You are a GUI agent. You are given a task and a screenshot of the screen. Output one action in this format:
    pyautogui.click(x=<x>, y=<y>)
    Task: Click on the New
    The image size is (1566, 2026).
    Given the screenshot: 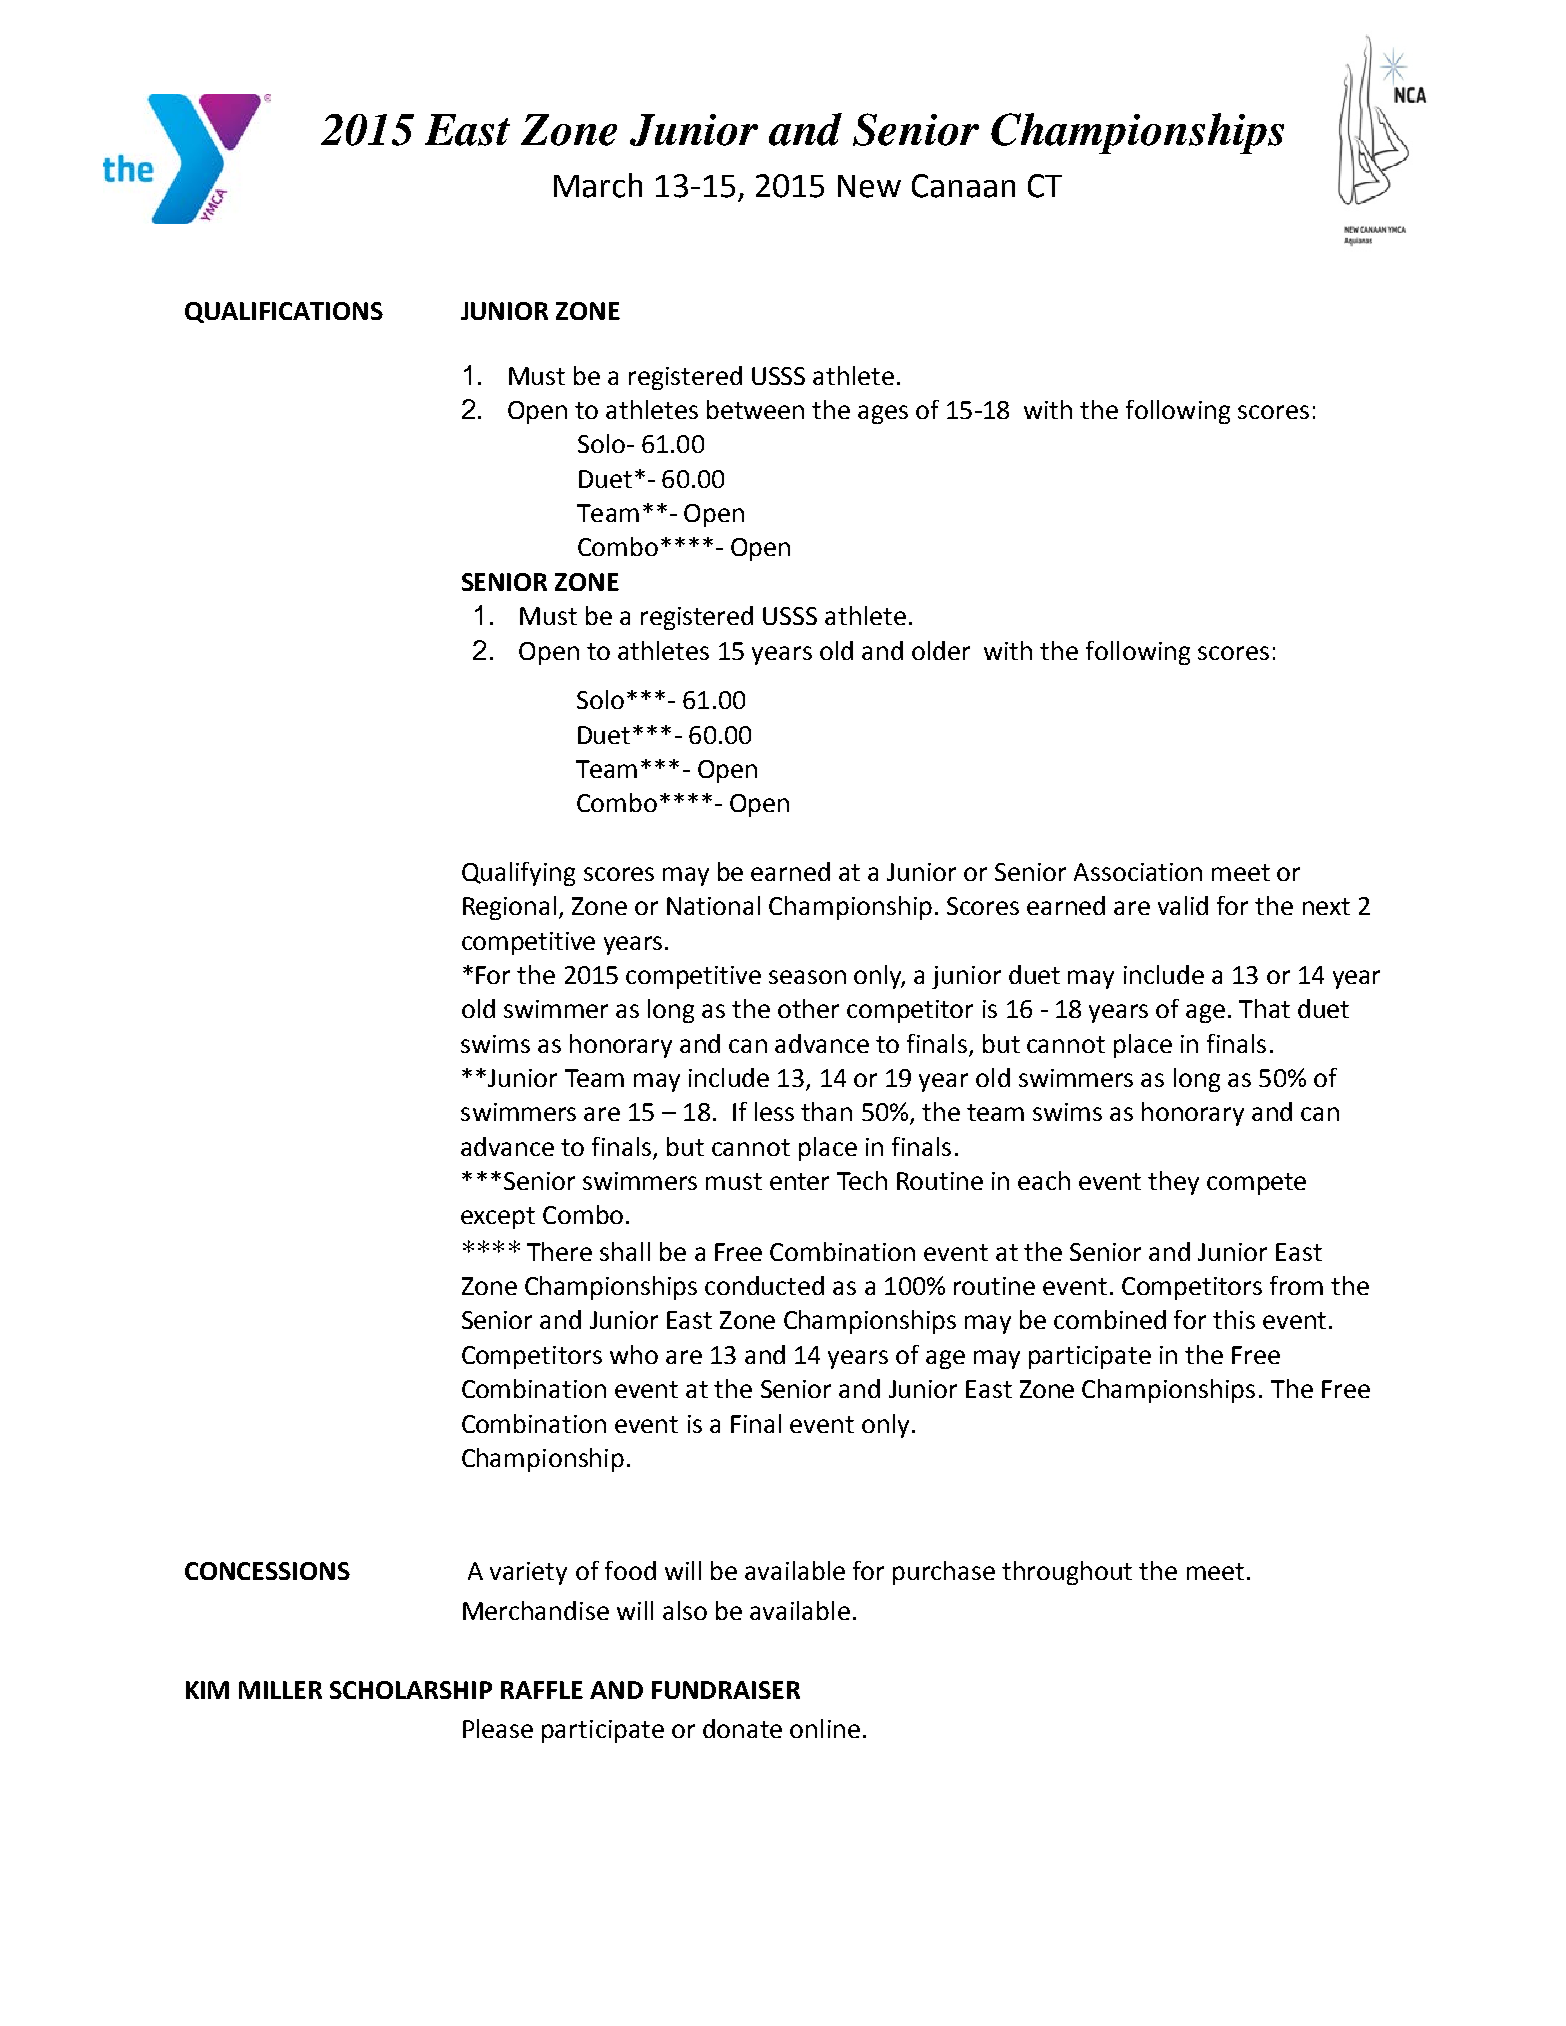 What is the action you would take?
    pyautogui.click(x=869, y=186)
